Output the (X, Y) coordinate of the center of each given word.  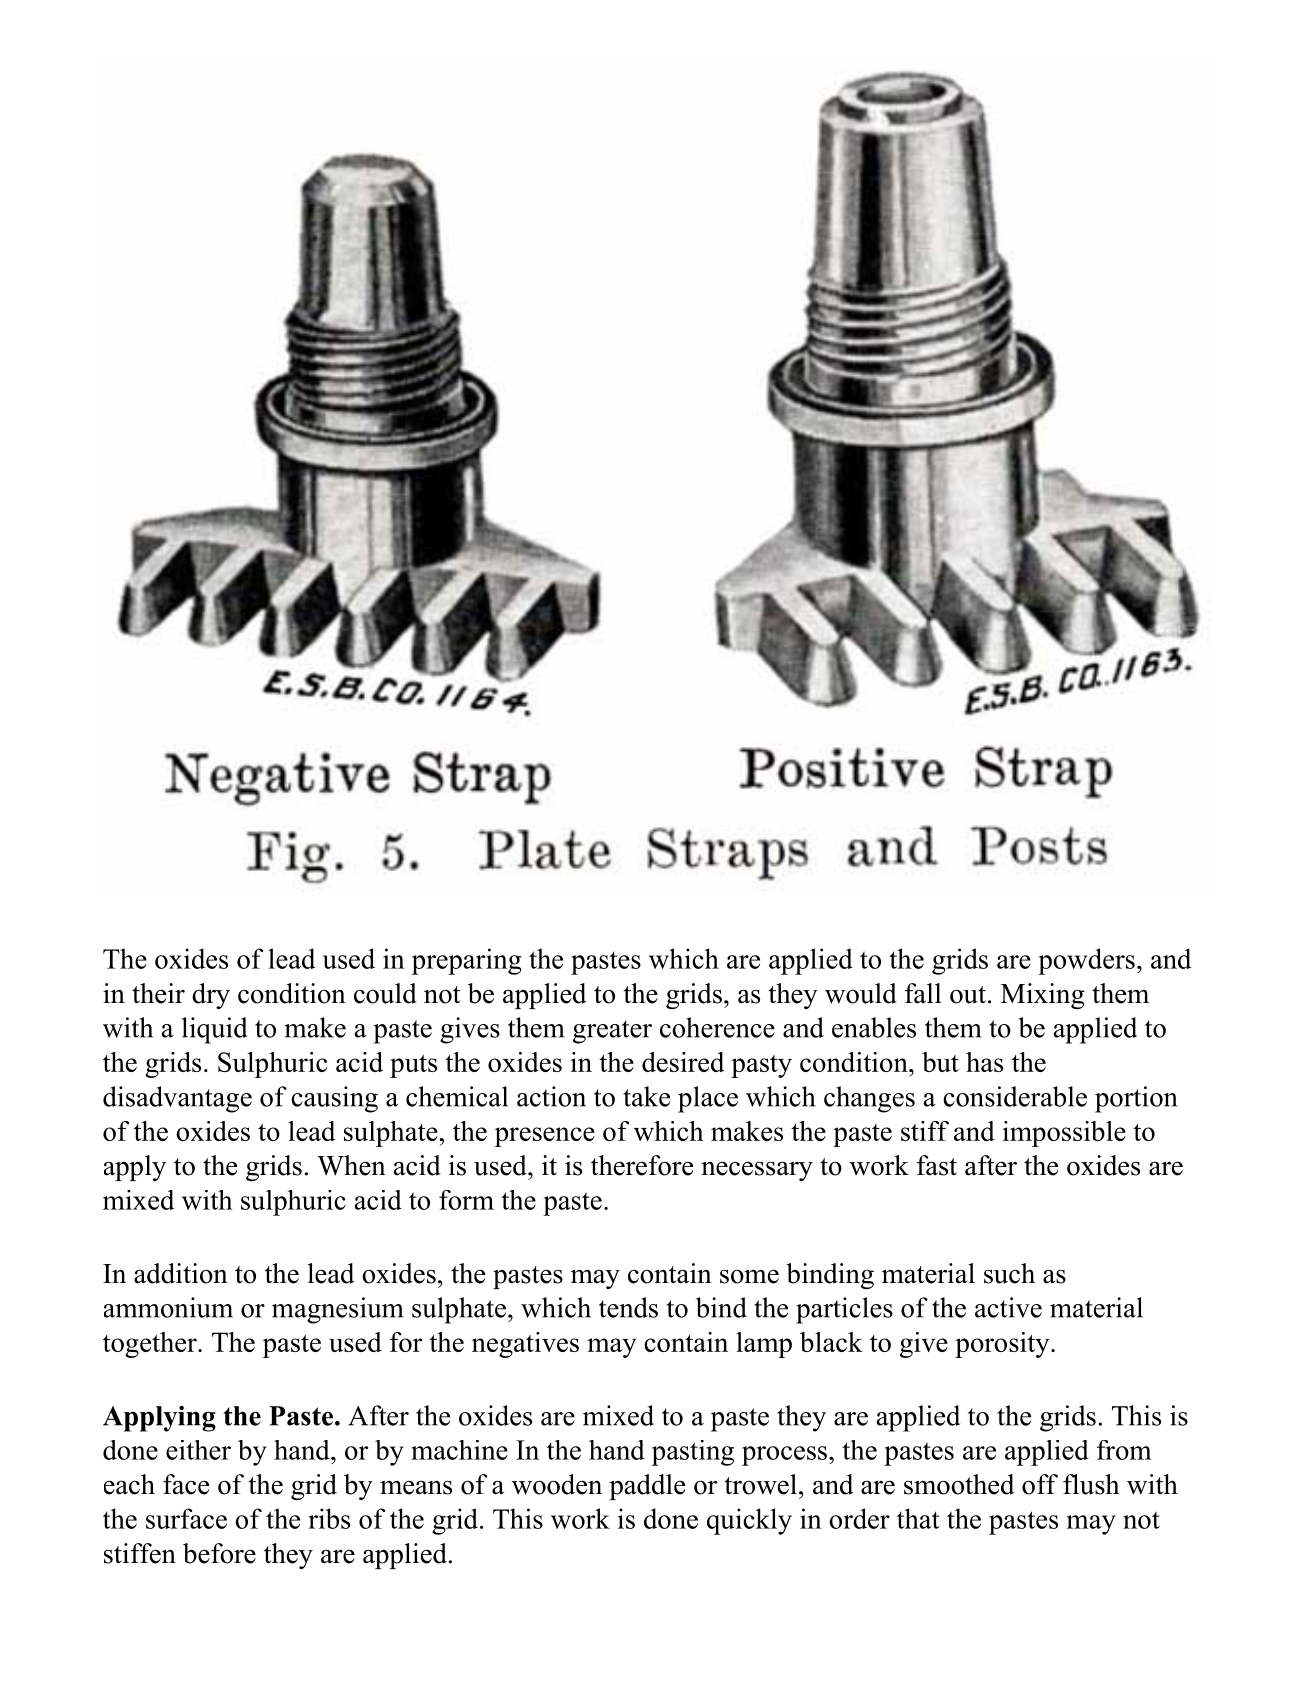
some (749, 1276)
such (1009, 1273)
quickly (749, 1521)
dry (211, 996)
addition (181, 1273)
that (918, 1518)
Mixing (1043, 996)
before (219, 1553)
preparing (467, 961)
